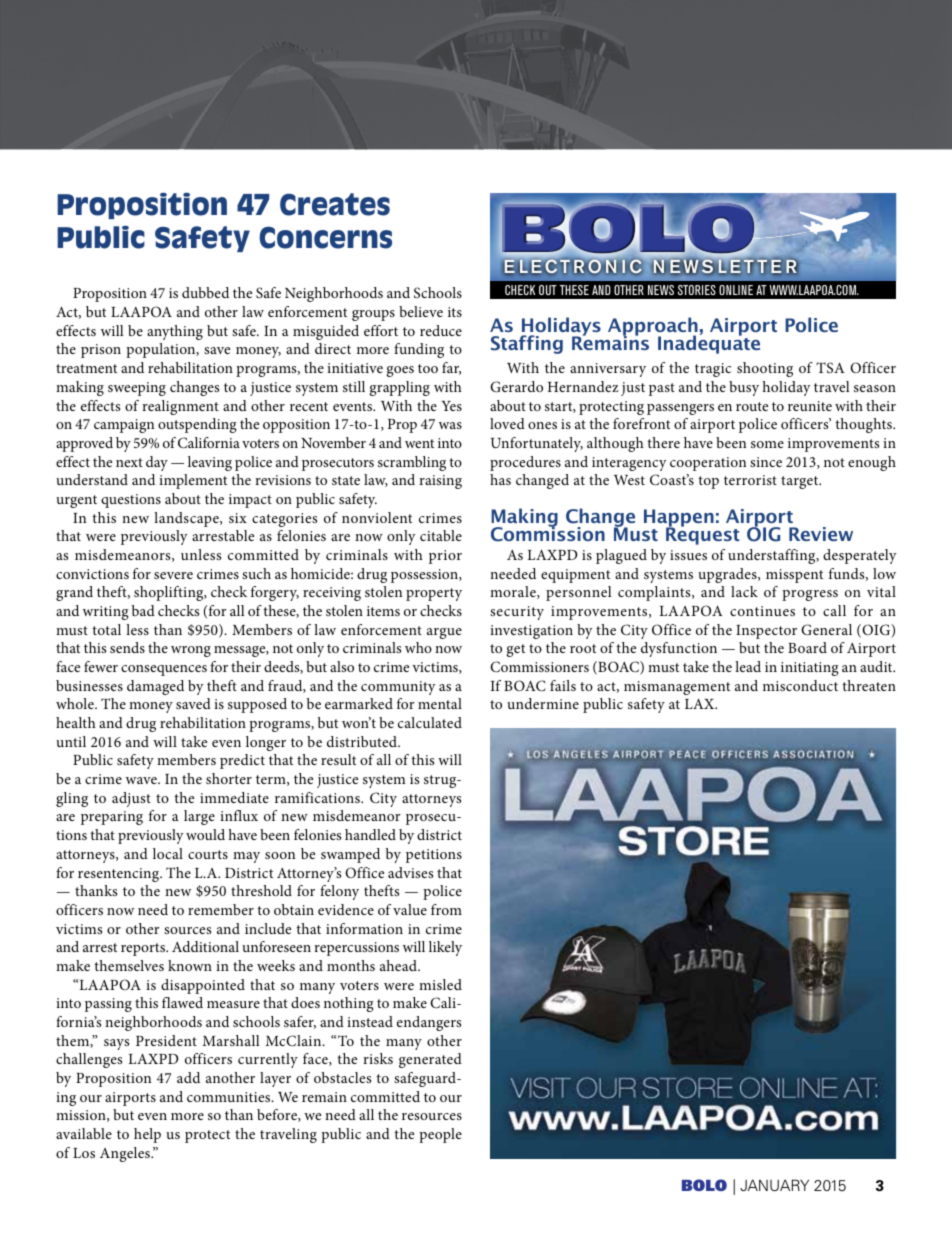  Describe the element at coordinates (500, 479) in the screenshot. I see `has` at that location.
